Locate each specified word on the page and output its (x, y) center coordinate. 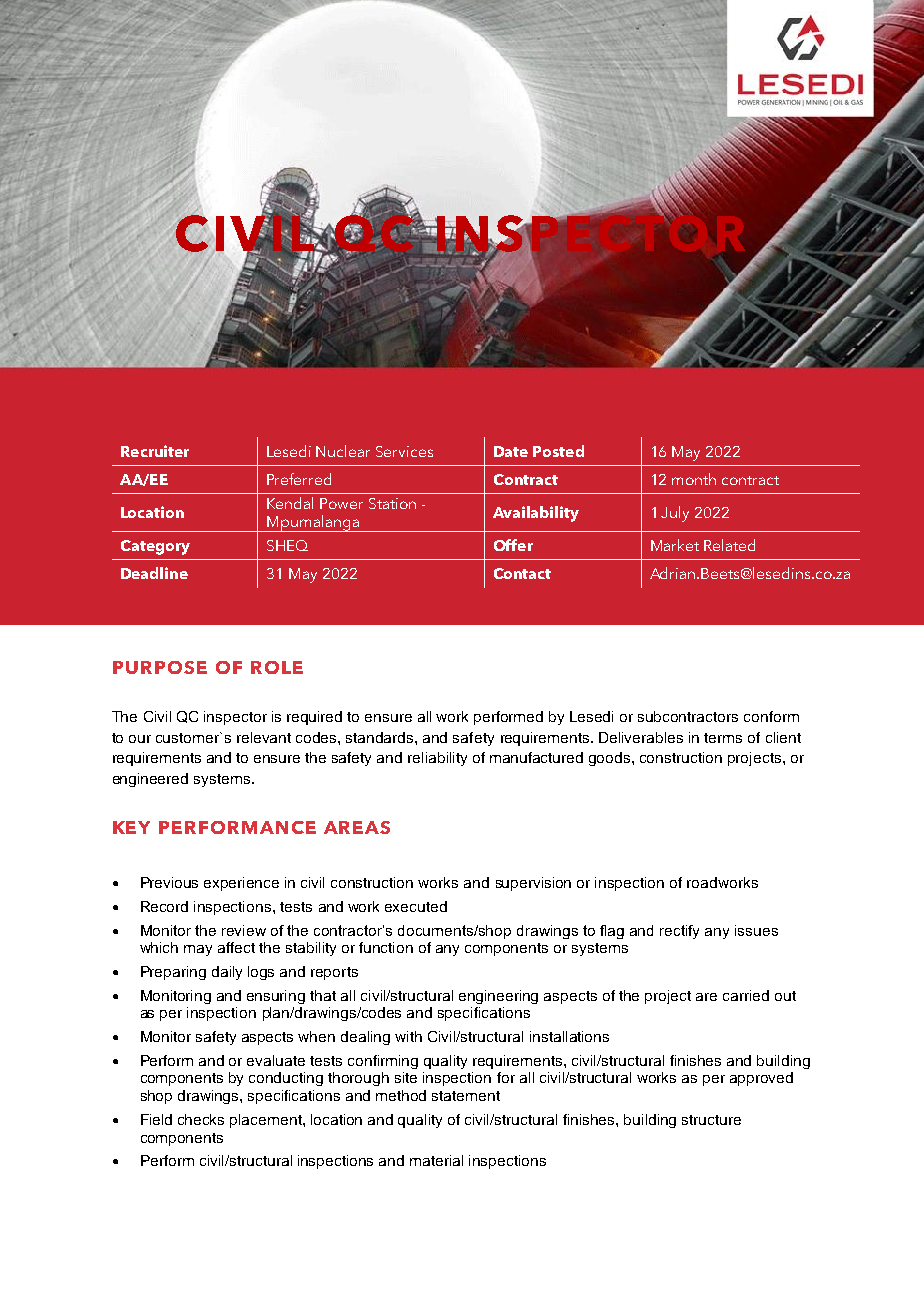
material (436, 1160)
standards (381, 737)
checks (201, 1119)
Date (511, 451)
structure (711, 1120)
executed (416, 906)
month (694, 479)
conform (771, 716)
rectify (679, 932)
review (244, 930)
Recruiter (155, 451)
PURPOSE (160, 667)
